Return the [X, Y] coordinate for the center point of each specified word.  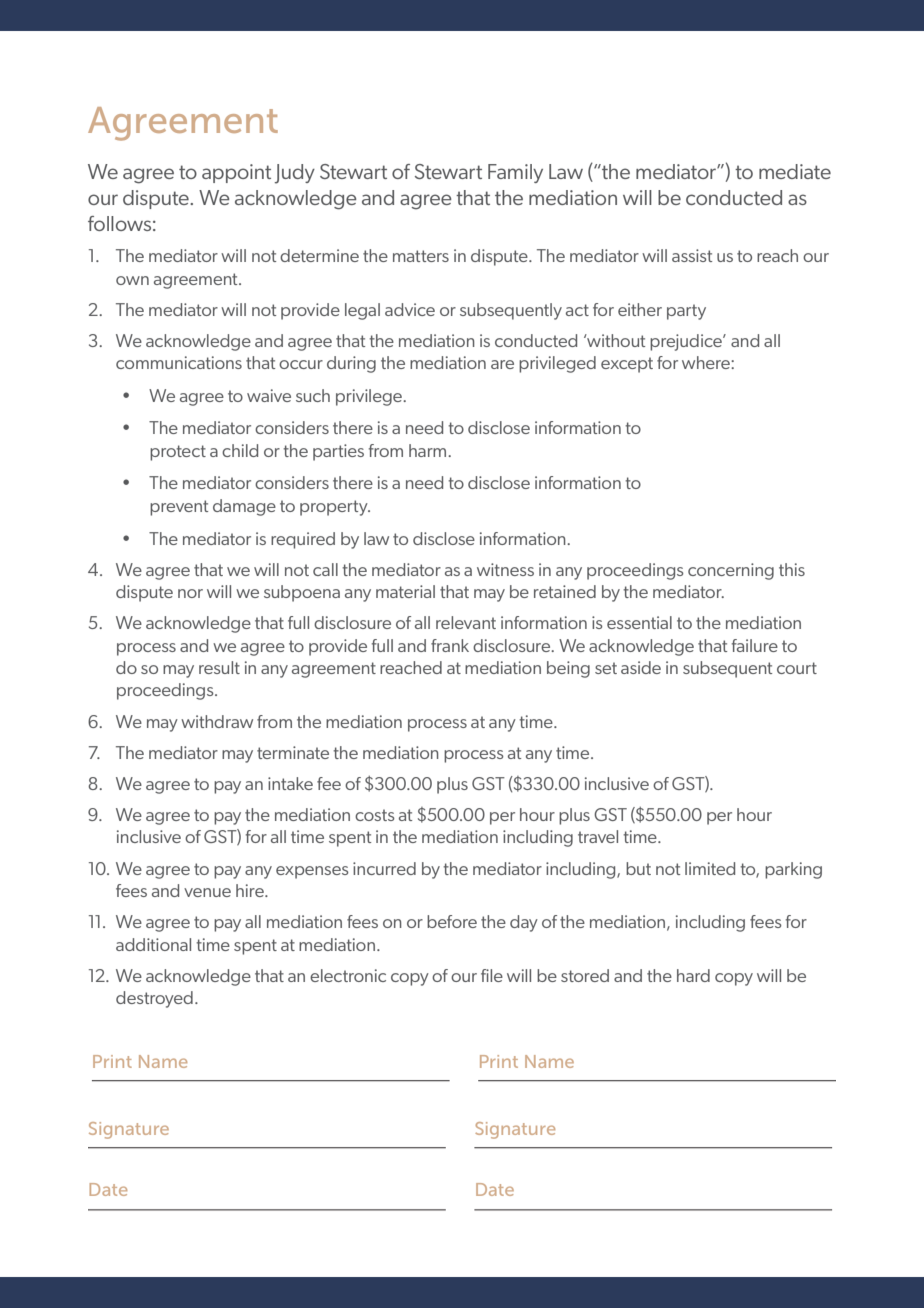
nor [190, 593]
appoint [236, 173]
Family [515, 173]
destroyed [154, 999]
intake [290, 783]
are [502, 364]
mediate [795, 171]
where [707, 362]
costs [375, 815]
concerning [731, 571]
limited [710, 868]
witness [505, 569]
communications [179, 362]
